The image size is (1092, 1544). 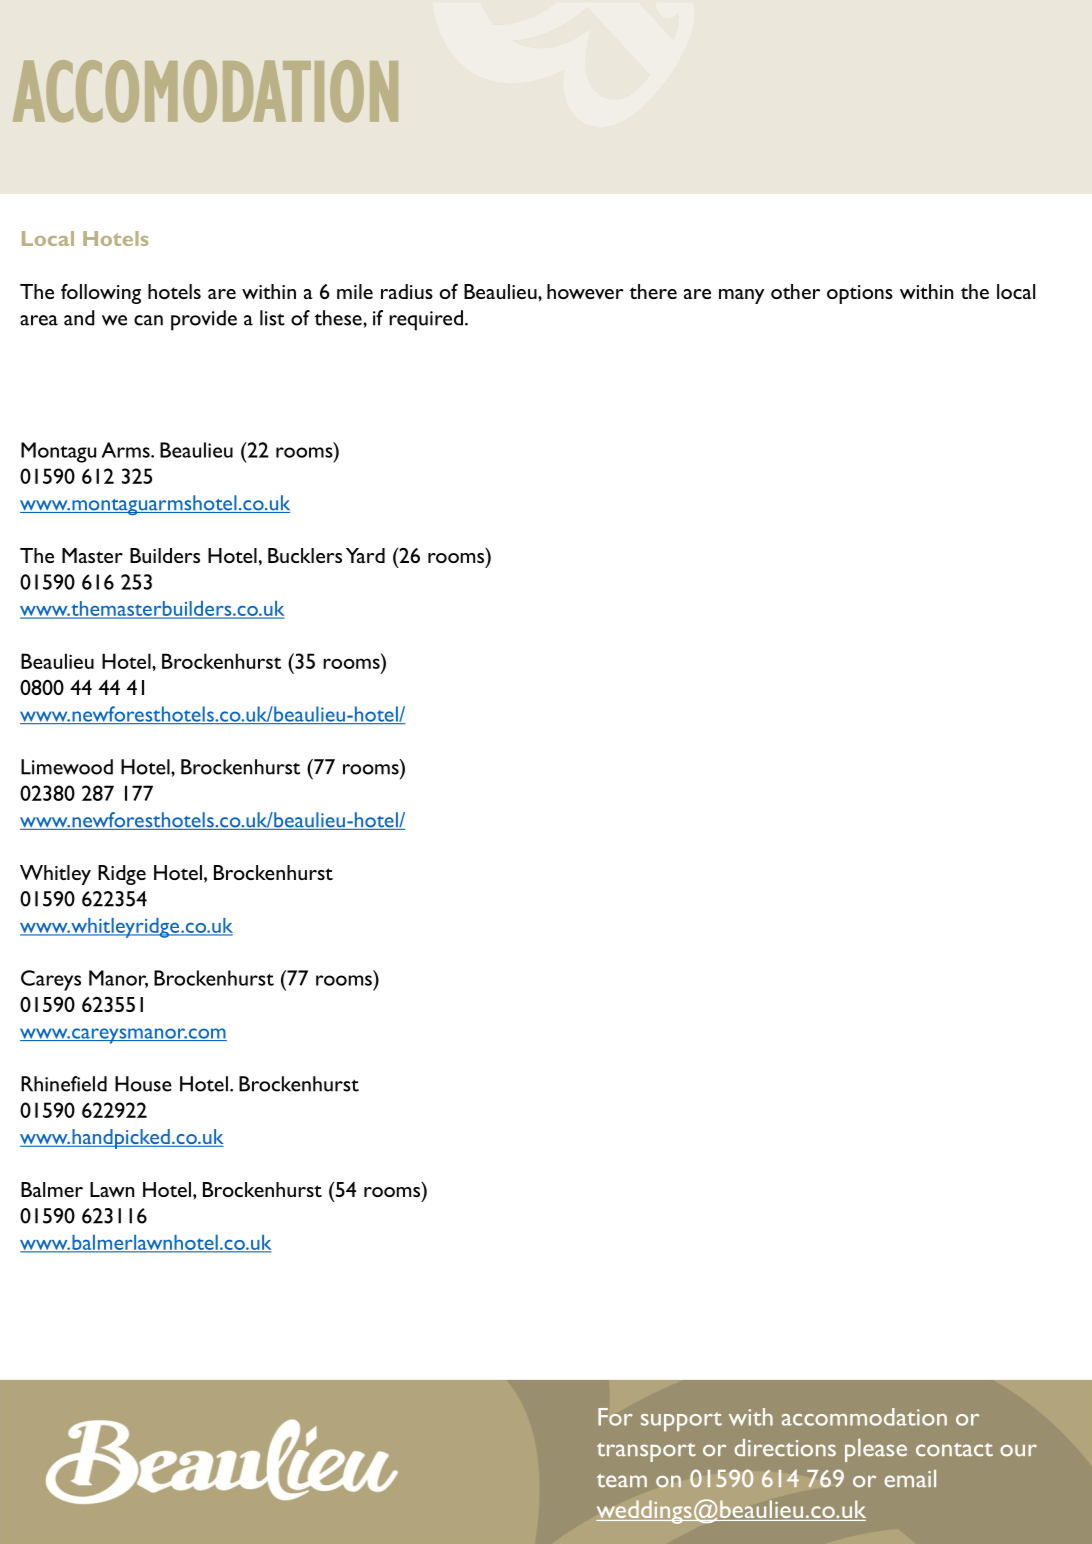 I want to click on Bucklers, so click(x=305, y=555).
